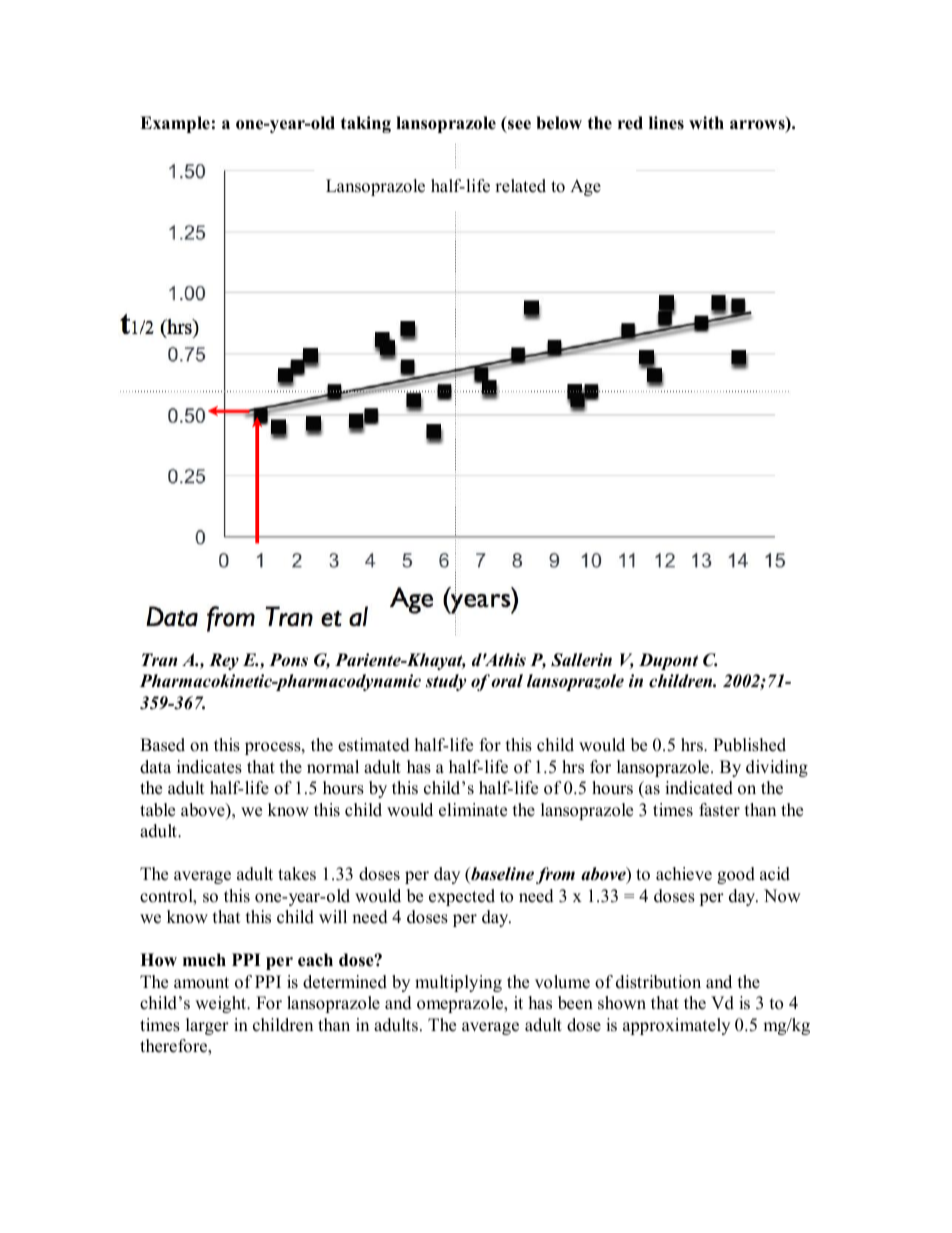  Describe the element at coordinates (706, 122) in the document. I see `with` at that location.
